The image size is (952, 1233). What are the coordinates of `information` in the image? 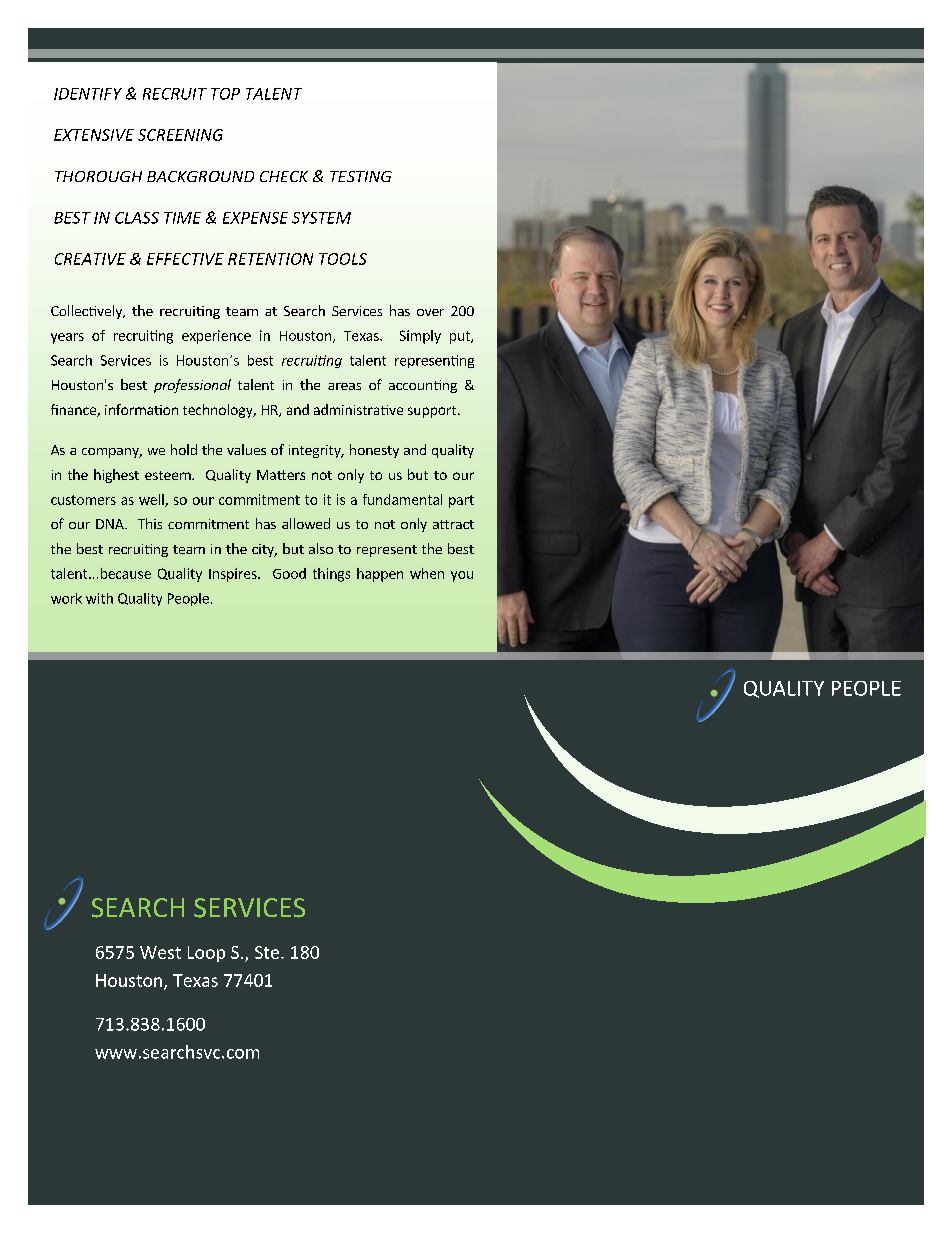 It's located at (141, 409).
